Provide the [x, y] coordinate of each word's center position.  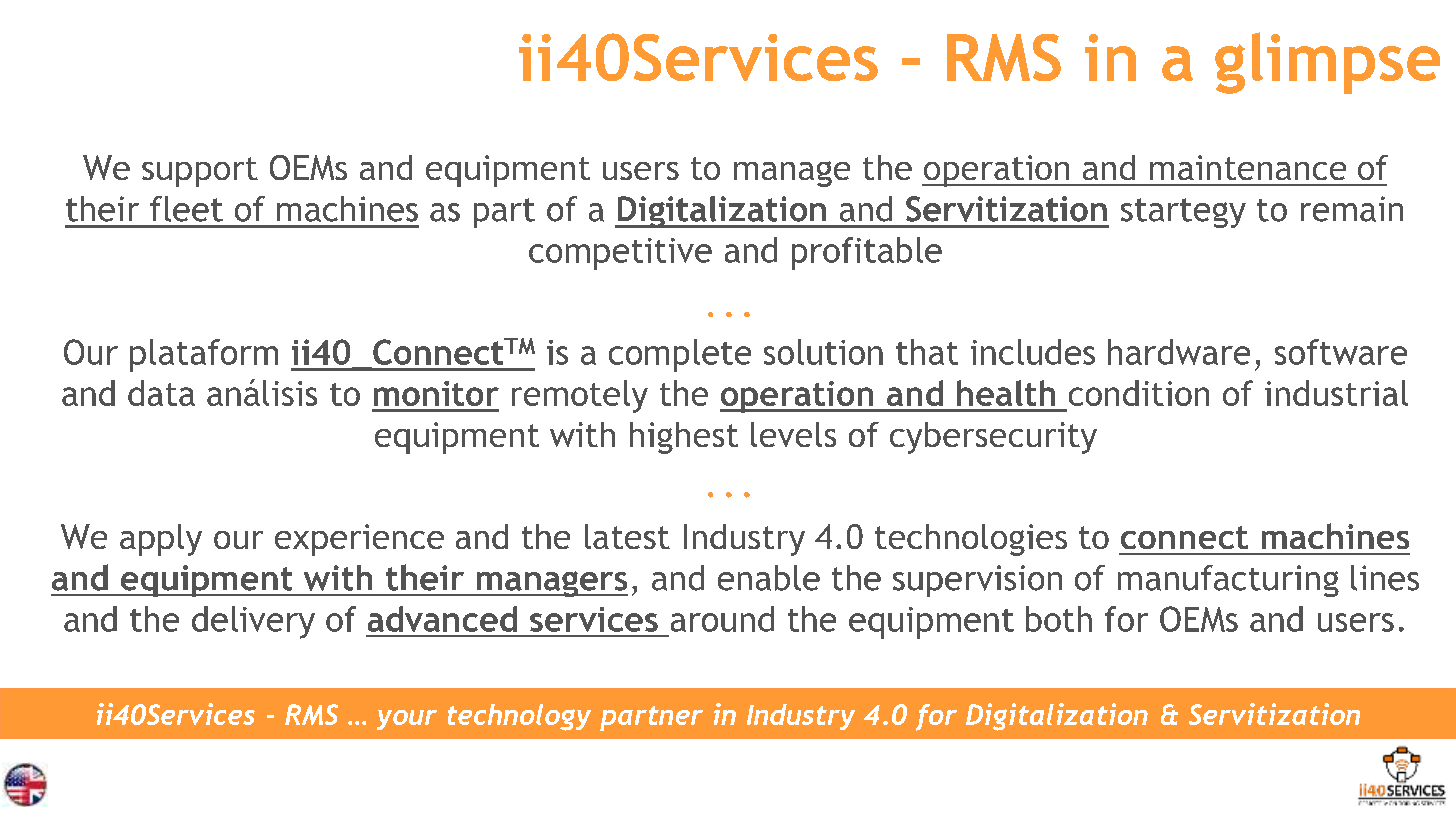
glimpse [1327, 63]
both [1059, 619]
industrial [1336, 393]
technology [519, 717]
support [200, 172]
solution [823, 352]
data [161, 393]
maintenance [1248, 167]
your [407, 720]
